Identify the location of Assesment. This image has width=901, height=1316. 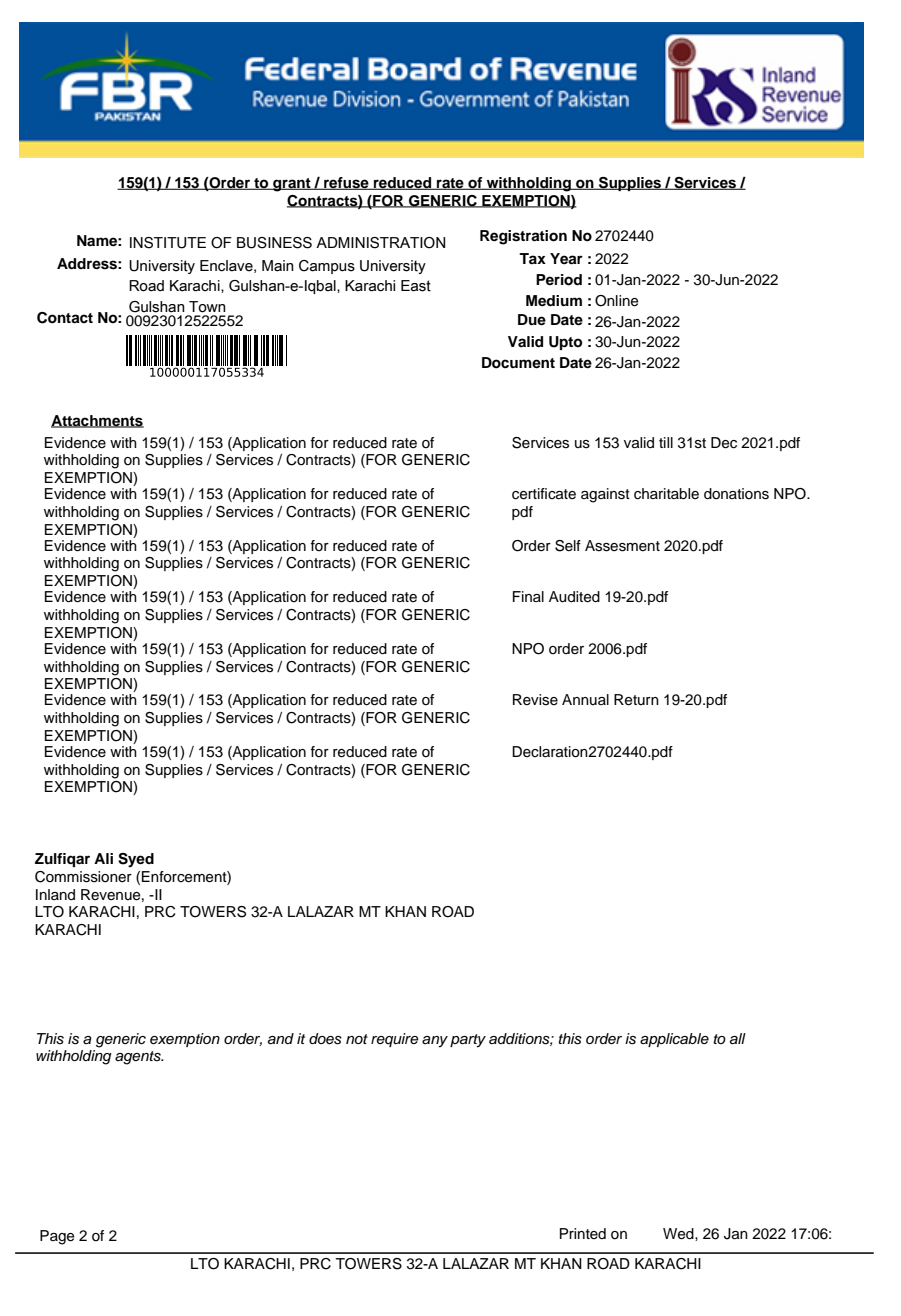
(622, 546).
